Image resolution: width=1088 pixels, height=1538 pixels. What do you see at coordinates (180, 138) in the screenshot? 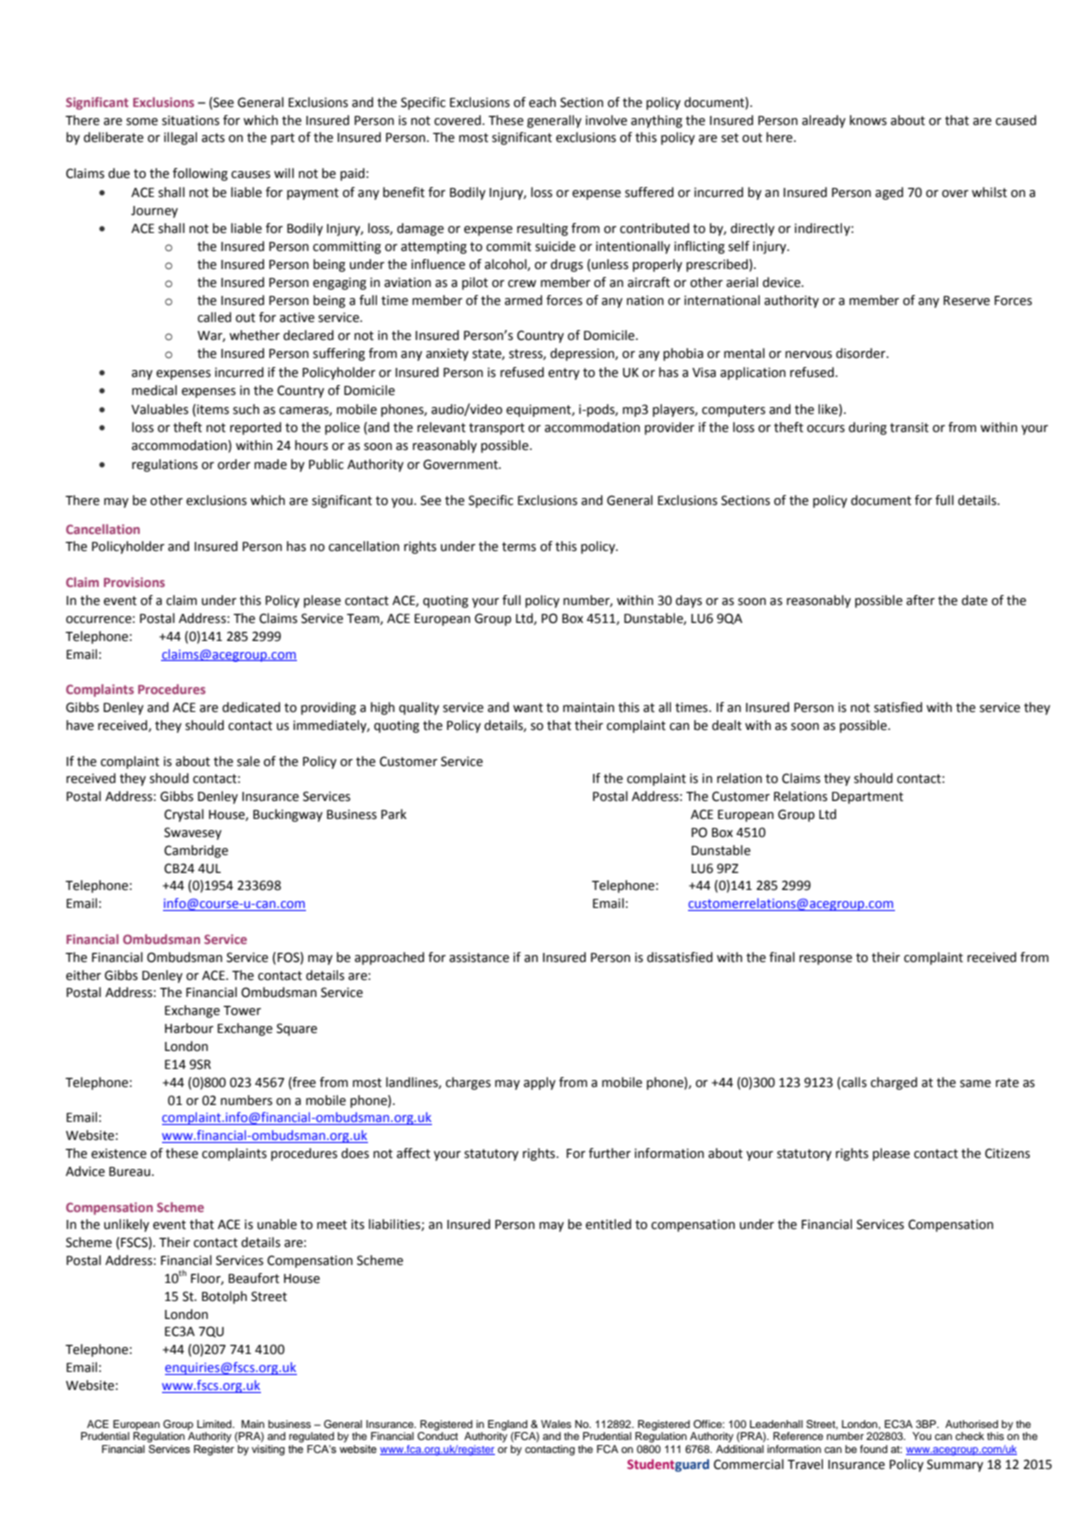
I see `illegal` at bounding box center [180, 138].
